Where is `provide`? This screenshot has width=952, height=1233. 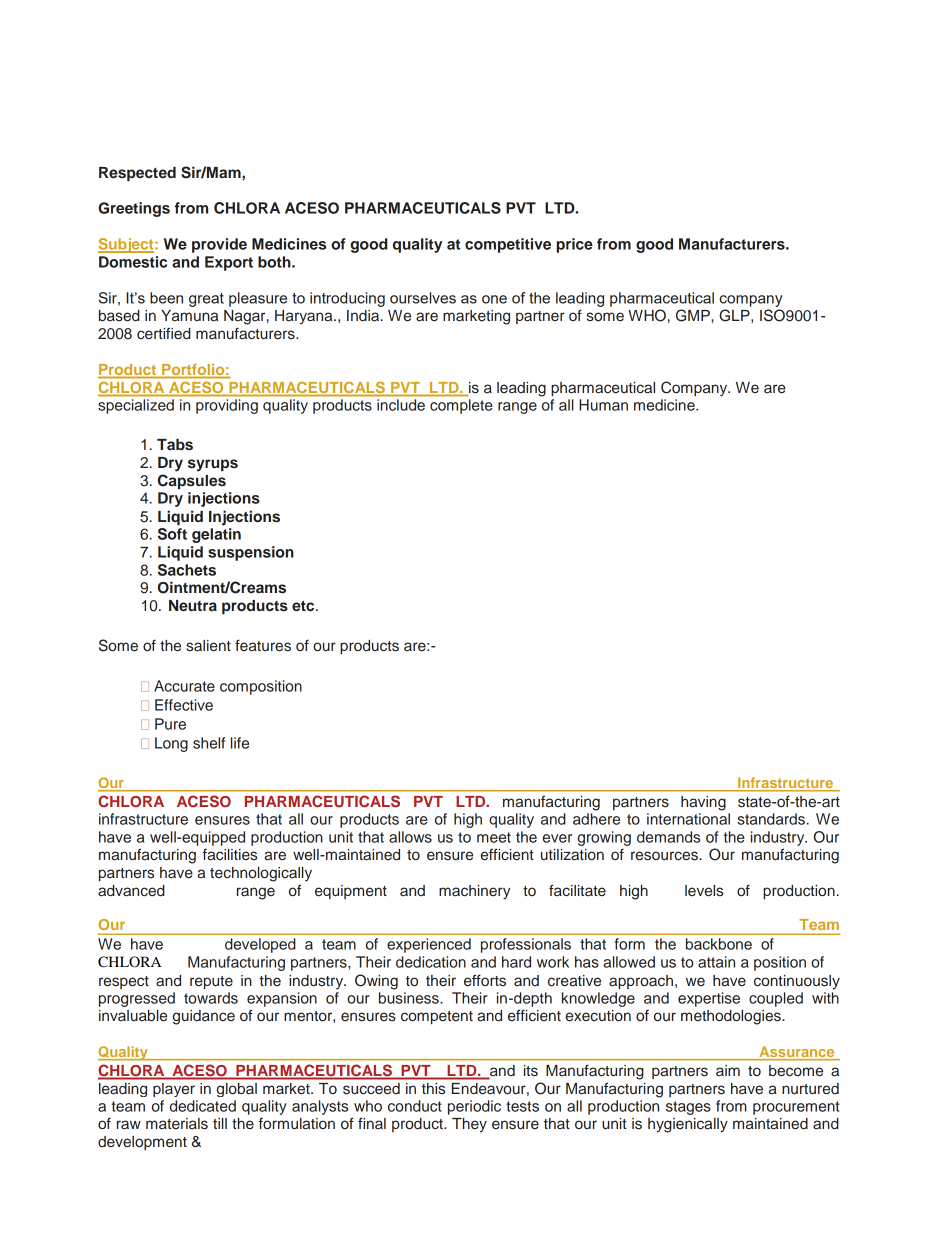 provide is located at coordinates (219, 245).
